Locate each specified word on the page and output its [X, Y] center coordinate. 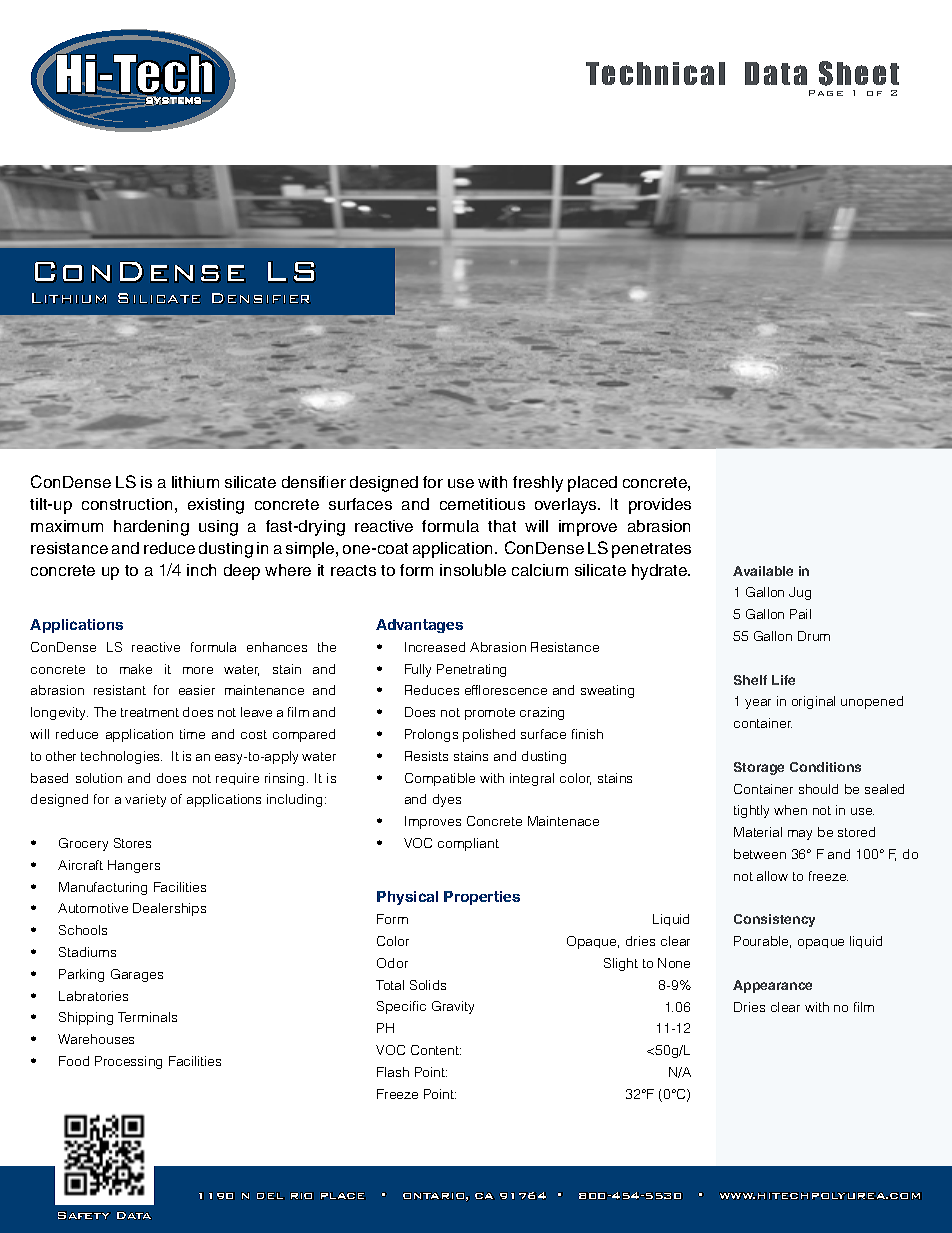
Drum [814, 636]
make [136, 669]
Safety [84, 1215]
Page [826, 93]
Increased [435, 647]
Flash [393, 1072]
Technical [655, 73]
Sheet [859, 73]
